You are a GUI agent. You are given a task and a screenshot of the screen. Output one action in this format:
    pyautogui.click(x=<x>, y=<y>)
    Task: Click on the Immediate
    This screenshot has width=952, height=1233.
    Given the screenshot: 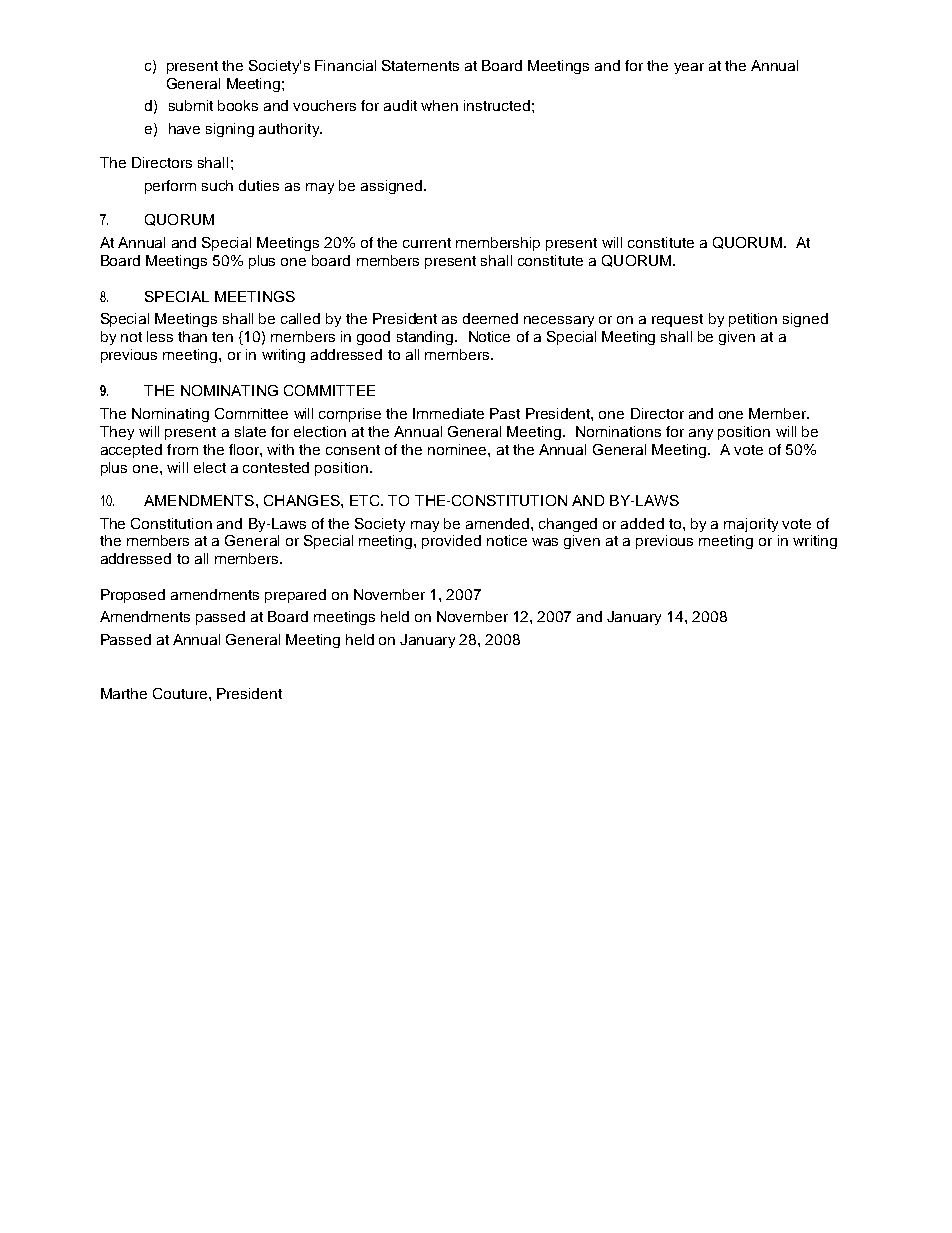 What is the action you would take?
    pyautogui.click(x=448, y=413)
